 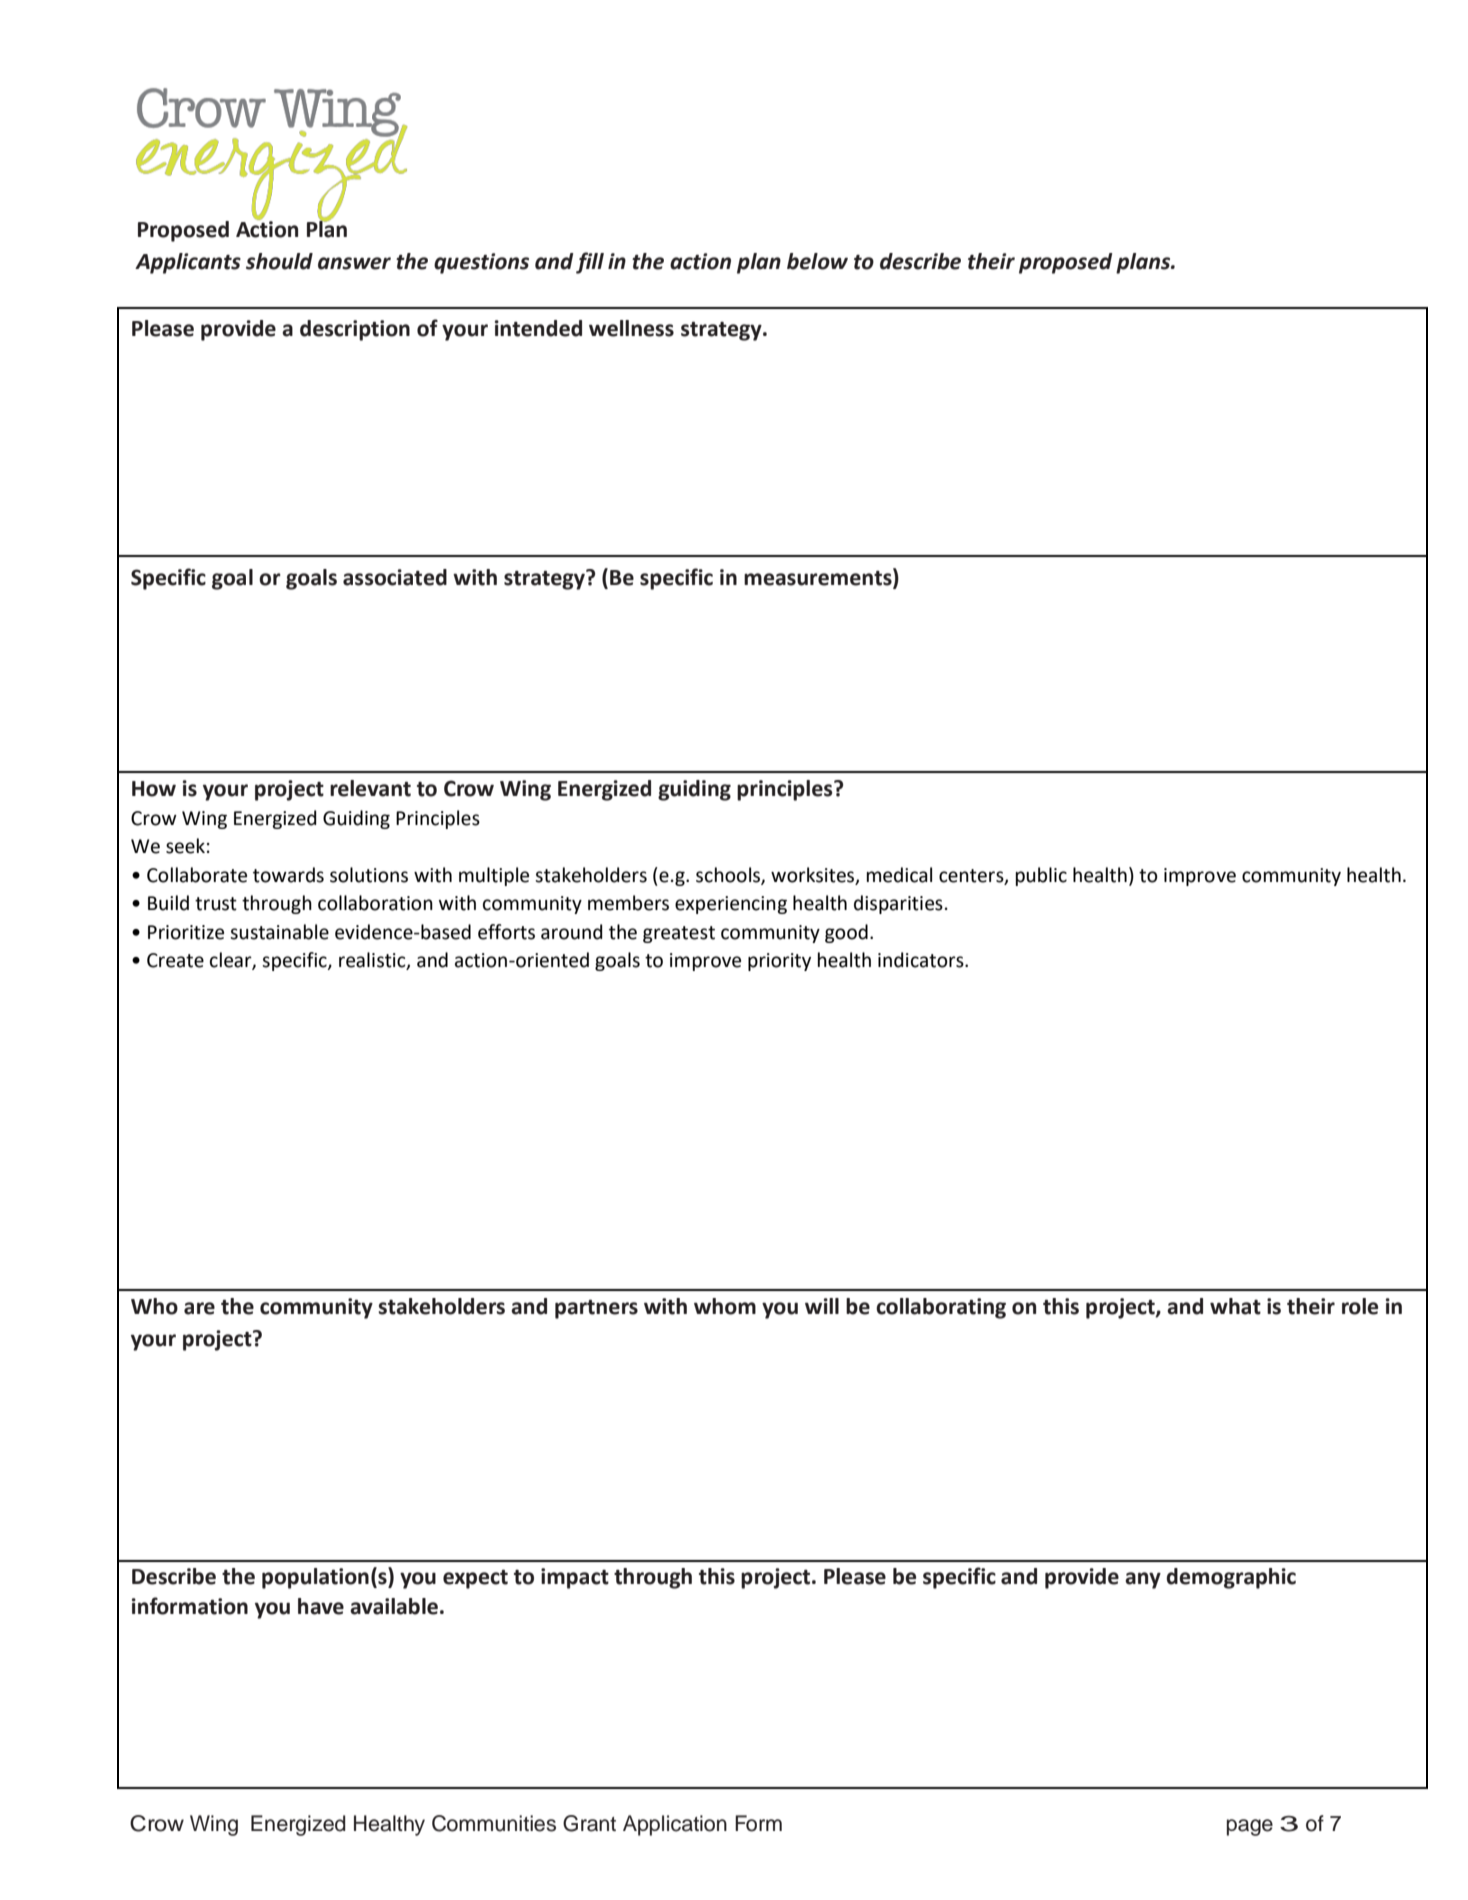 What do you see at coordinates (279, 932) in the screenshot?
I see `sustainable` at bounding box center [279, 932].
